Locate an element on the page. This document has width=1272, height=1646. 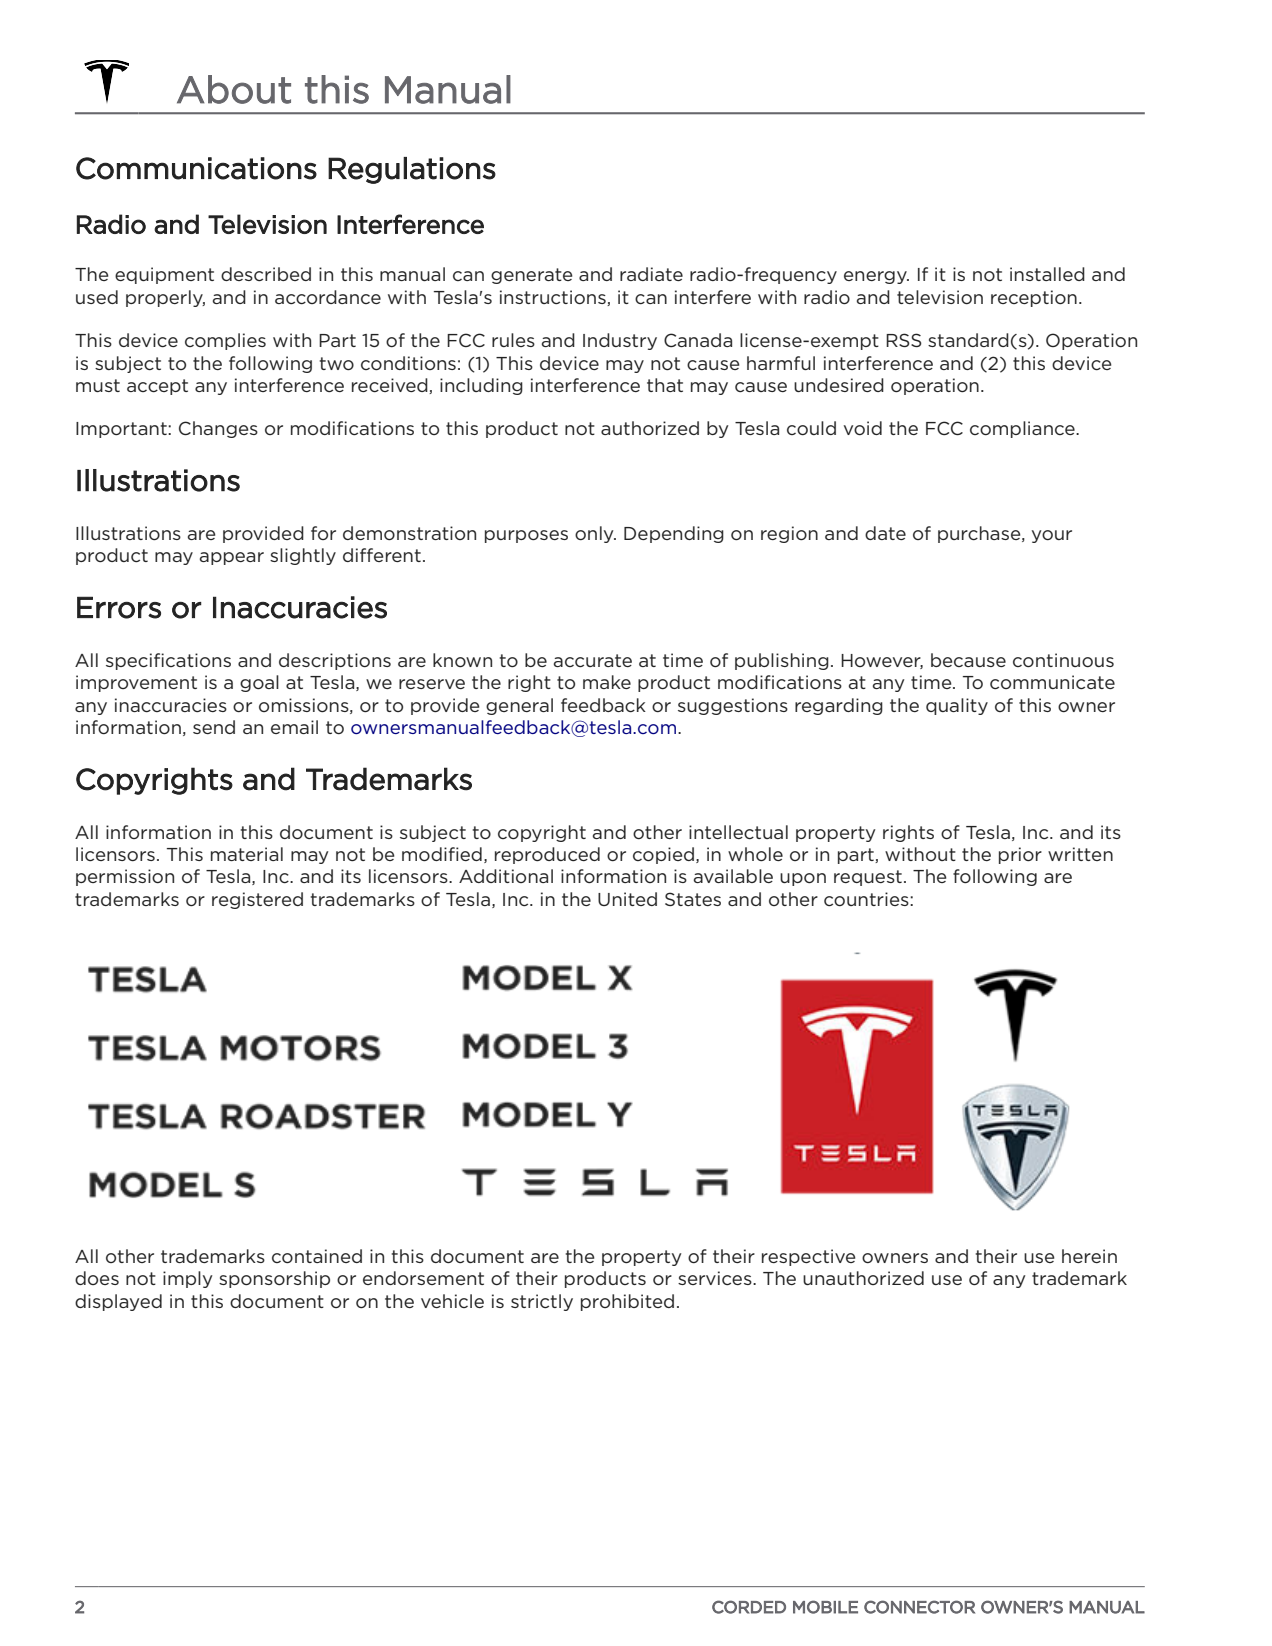
reproduced is located at coordinates (547, 855).
